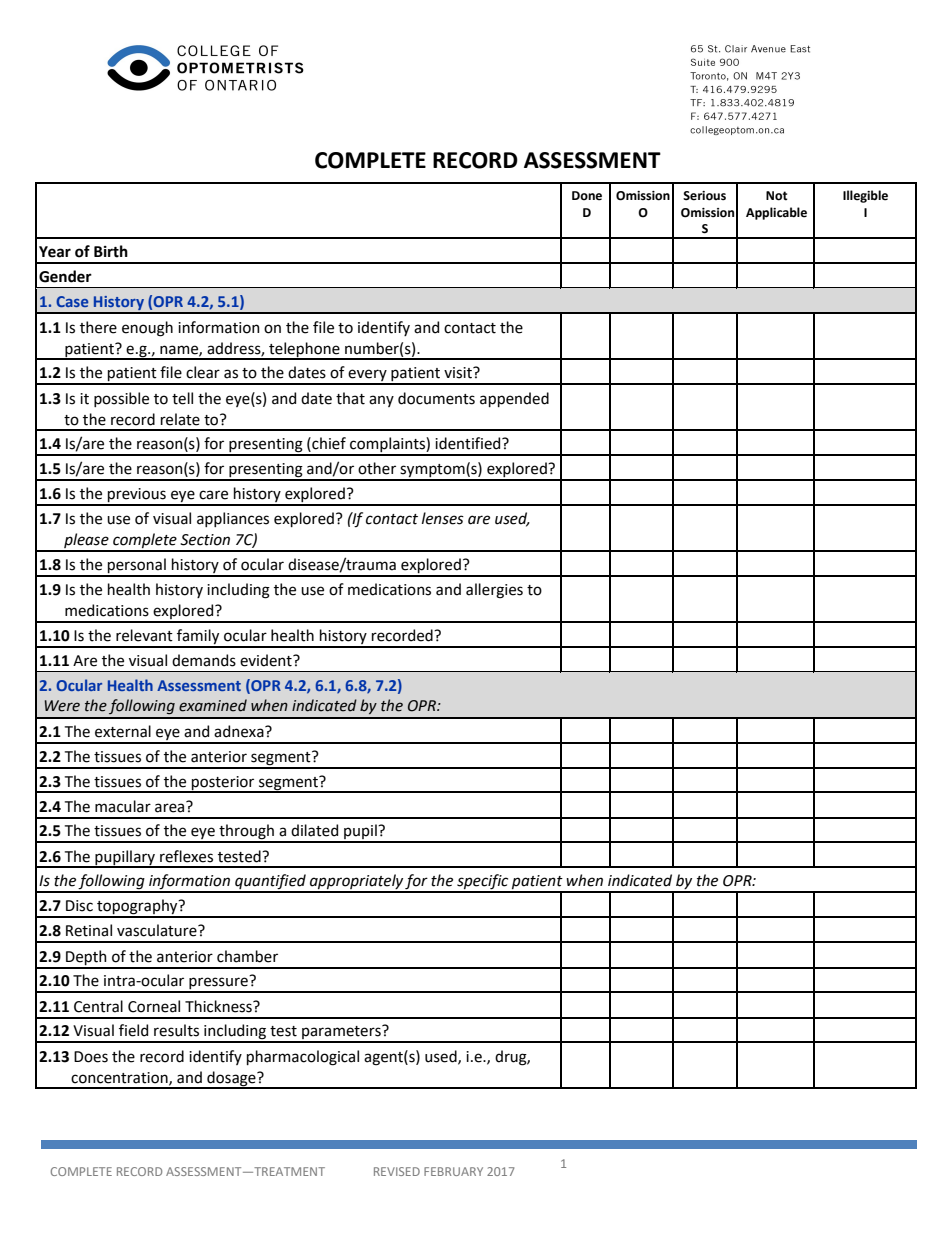 This document has height=1233, width=952. I want to click on lenses, so click(443, 518).
